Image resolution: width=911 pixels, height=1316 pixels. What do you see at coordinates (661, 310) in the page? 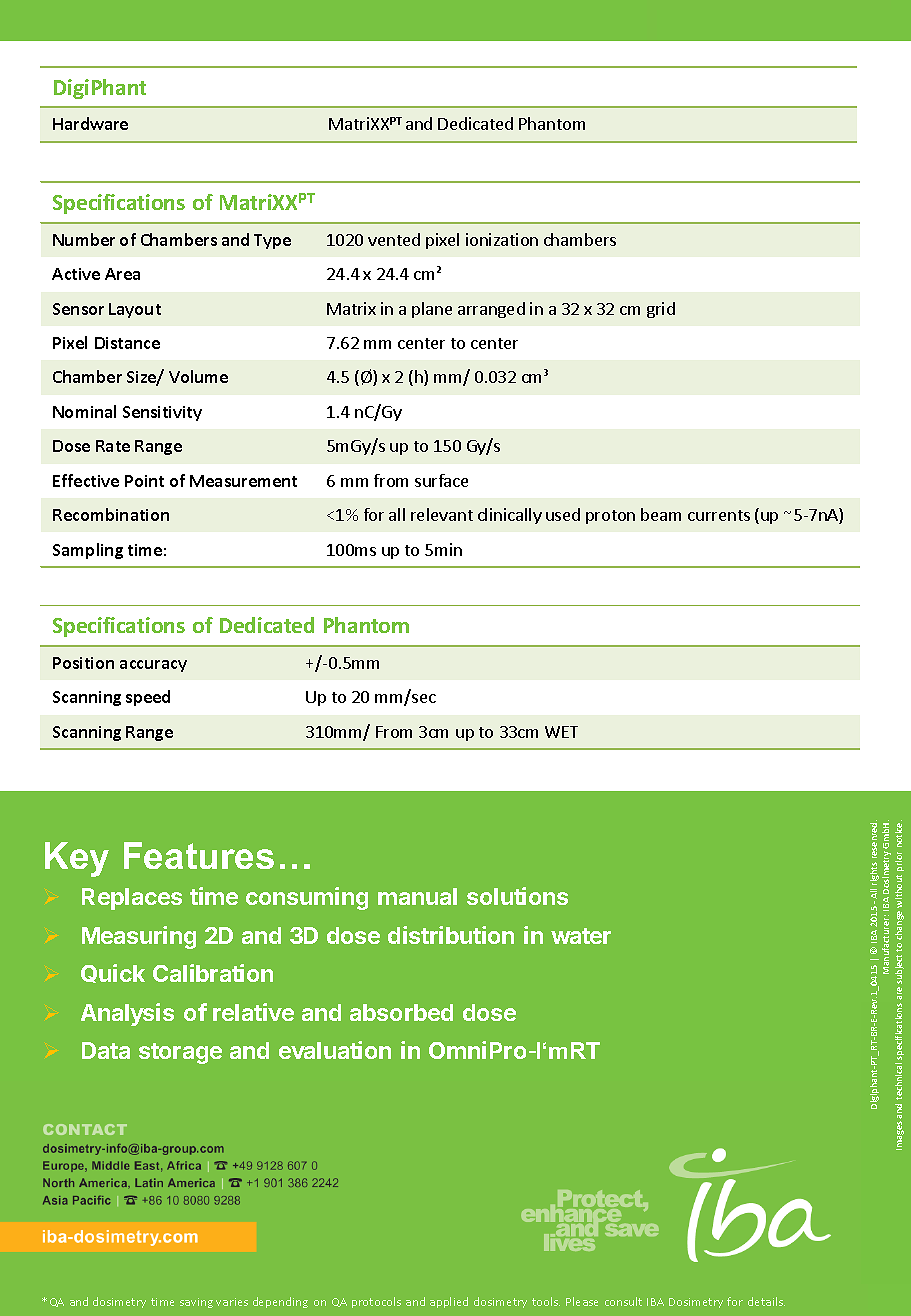
I see `grid` at bounding box center [661, 310].
